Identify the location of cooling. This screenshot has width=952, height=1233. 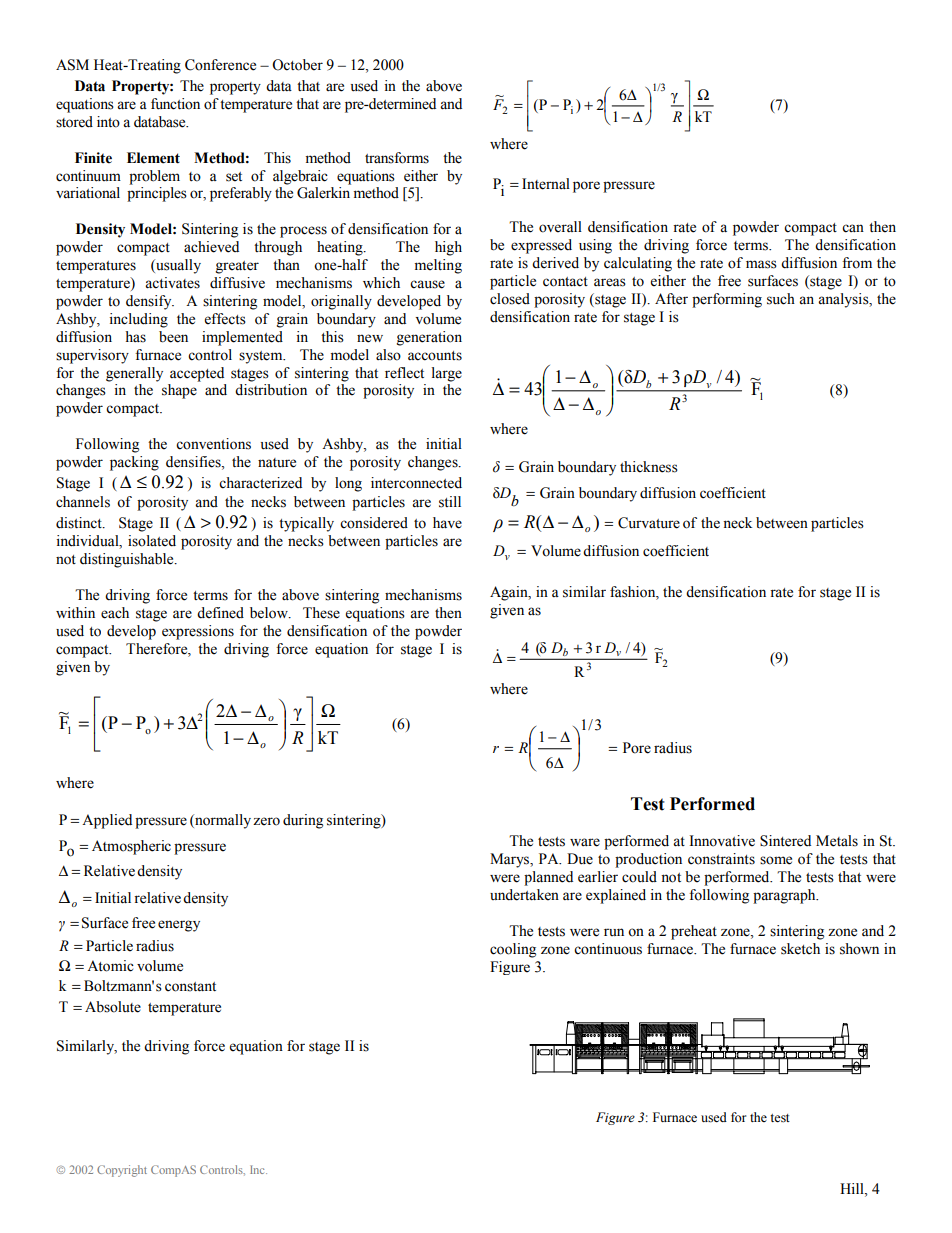
(513, 950).
